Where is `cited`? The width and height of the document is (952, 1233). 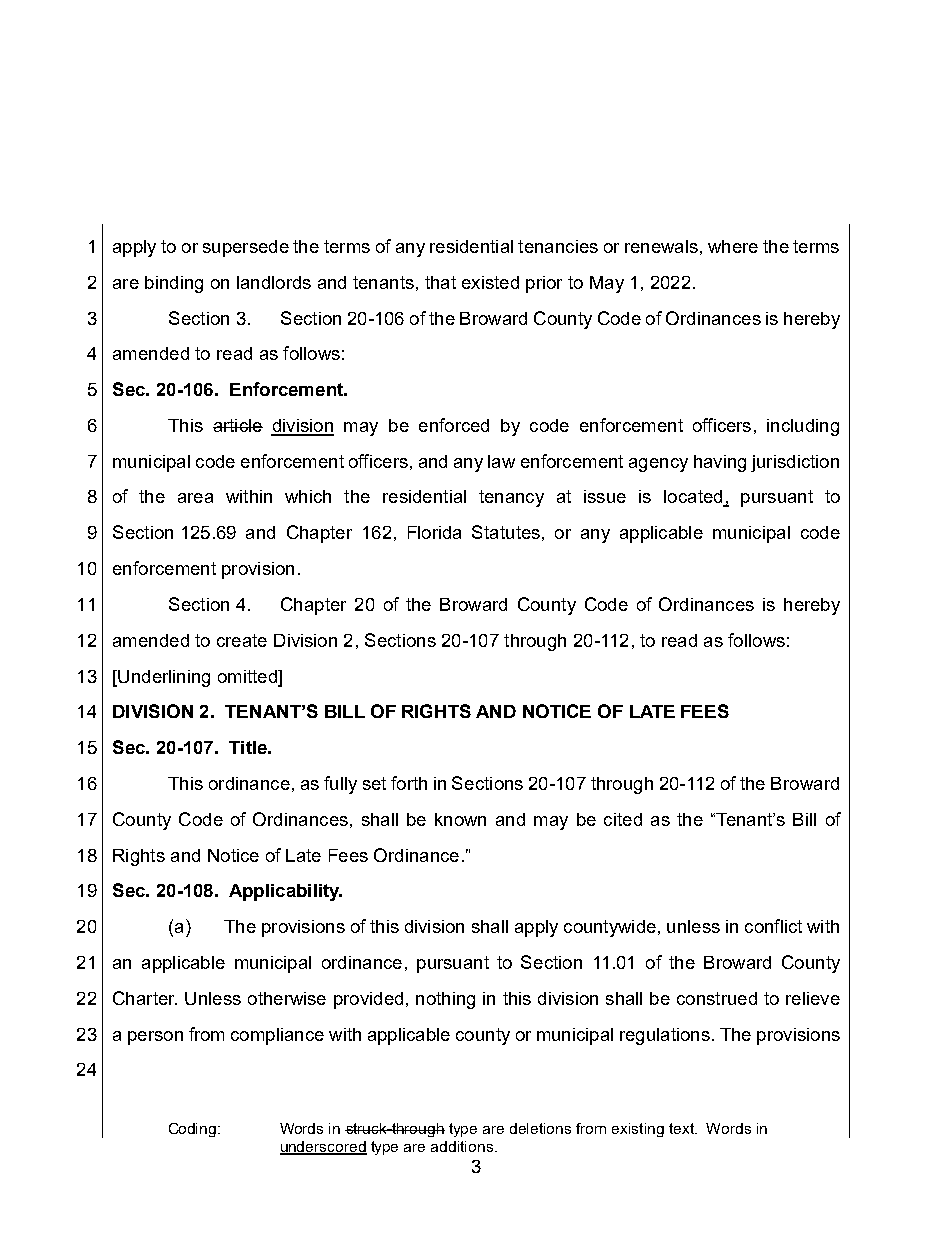
cited is located at coordinates (623, 819).
